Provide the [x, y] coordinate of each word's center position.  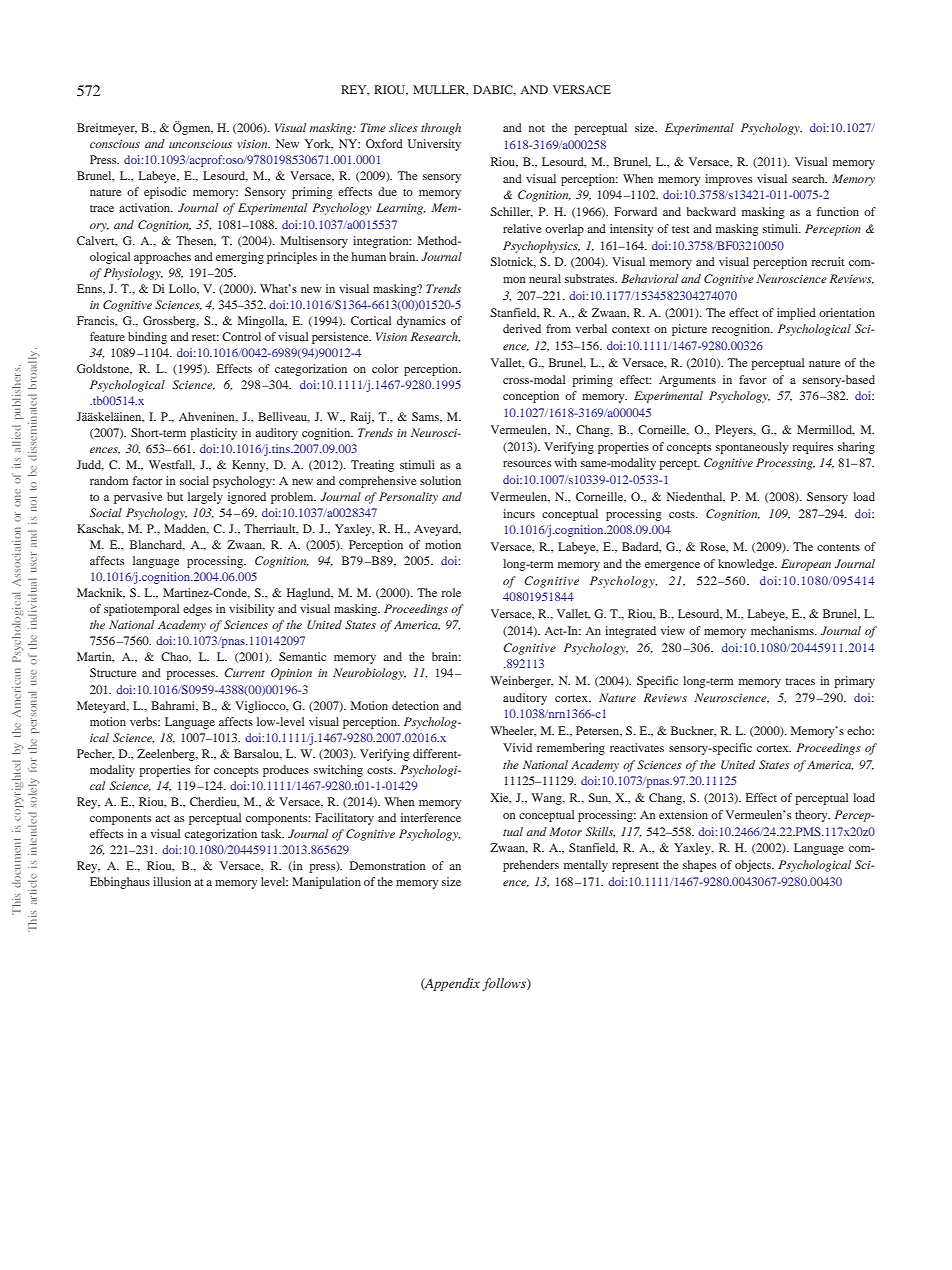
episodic [165, 193]
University [434, 145]
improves [728, 180]
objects [754, 866]
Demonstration [388, 865]
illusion [172, 881]
